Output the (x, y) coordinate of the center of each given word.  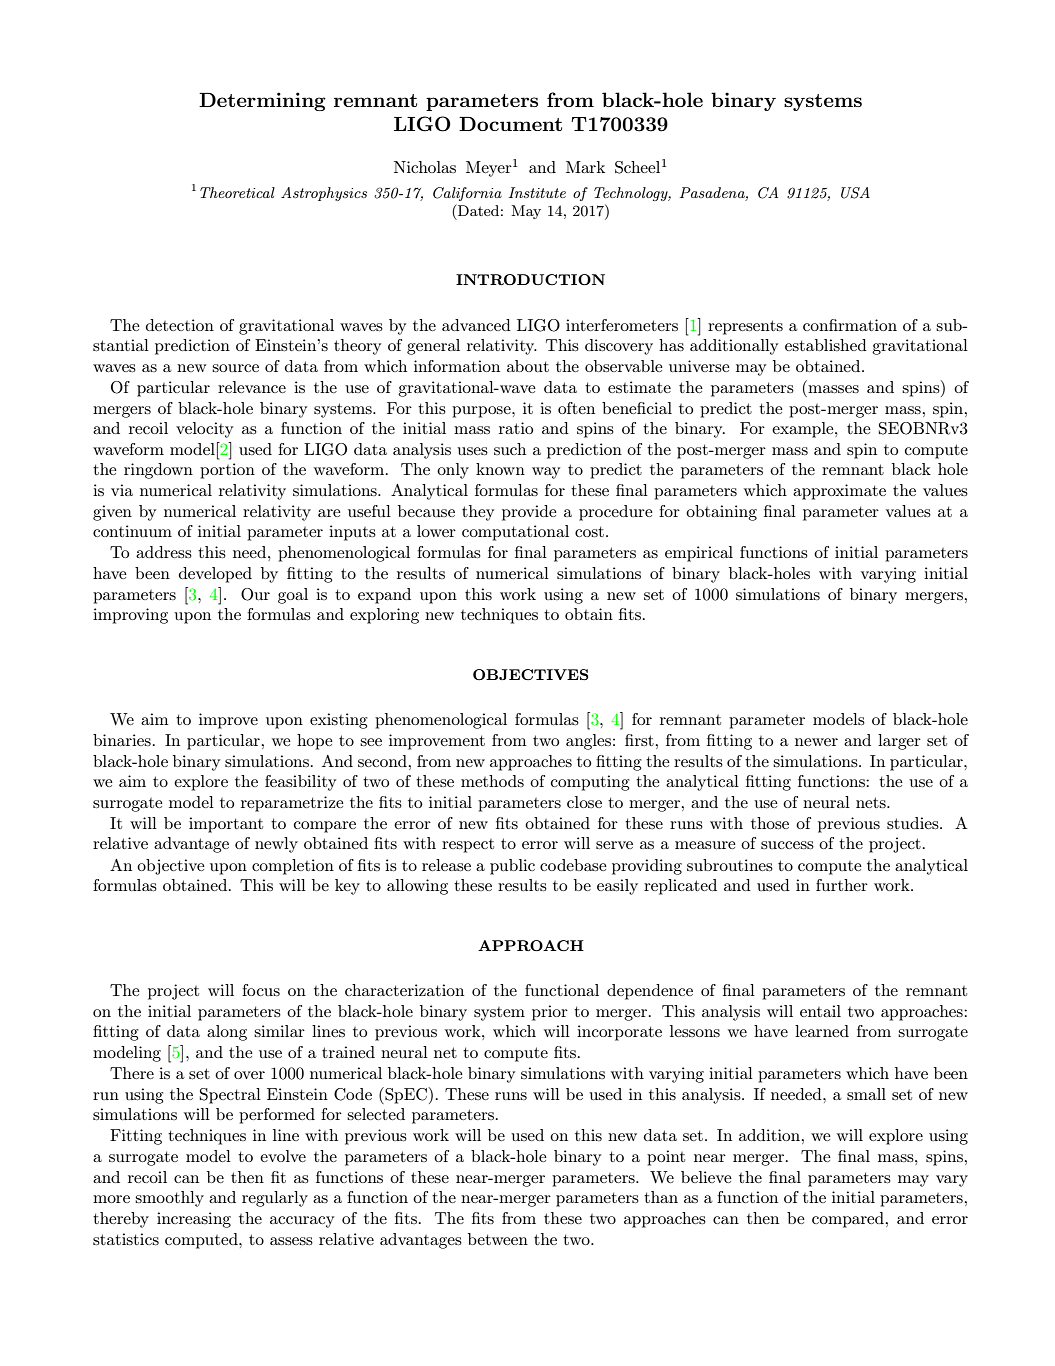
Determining (262, 101)
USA (855, 193)
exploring (384, 616)
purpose (482, 412)
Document (510, 124)
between (498, 1239)
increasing (194, 1220)
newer (816, 742)
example (804, 430)
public (512, 867)
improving (130, 616)
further (842, 885)
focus (261, 990)
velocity (204, 430)
